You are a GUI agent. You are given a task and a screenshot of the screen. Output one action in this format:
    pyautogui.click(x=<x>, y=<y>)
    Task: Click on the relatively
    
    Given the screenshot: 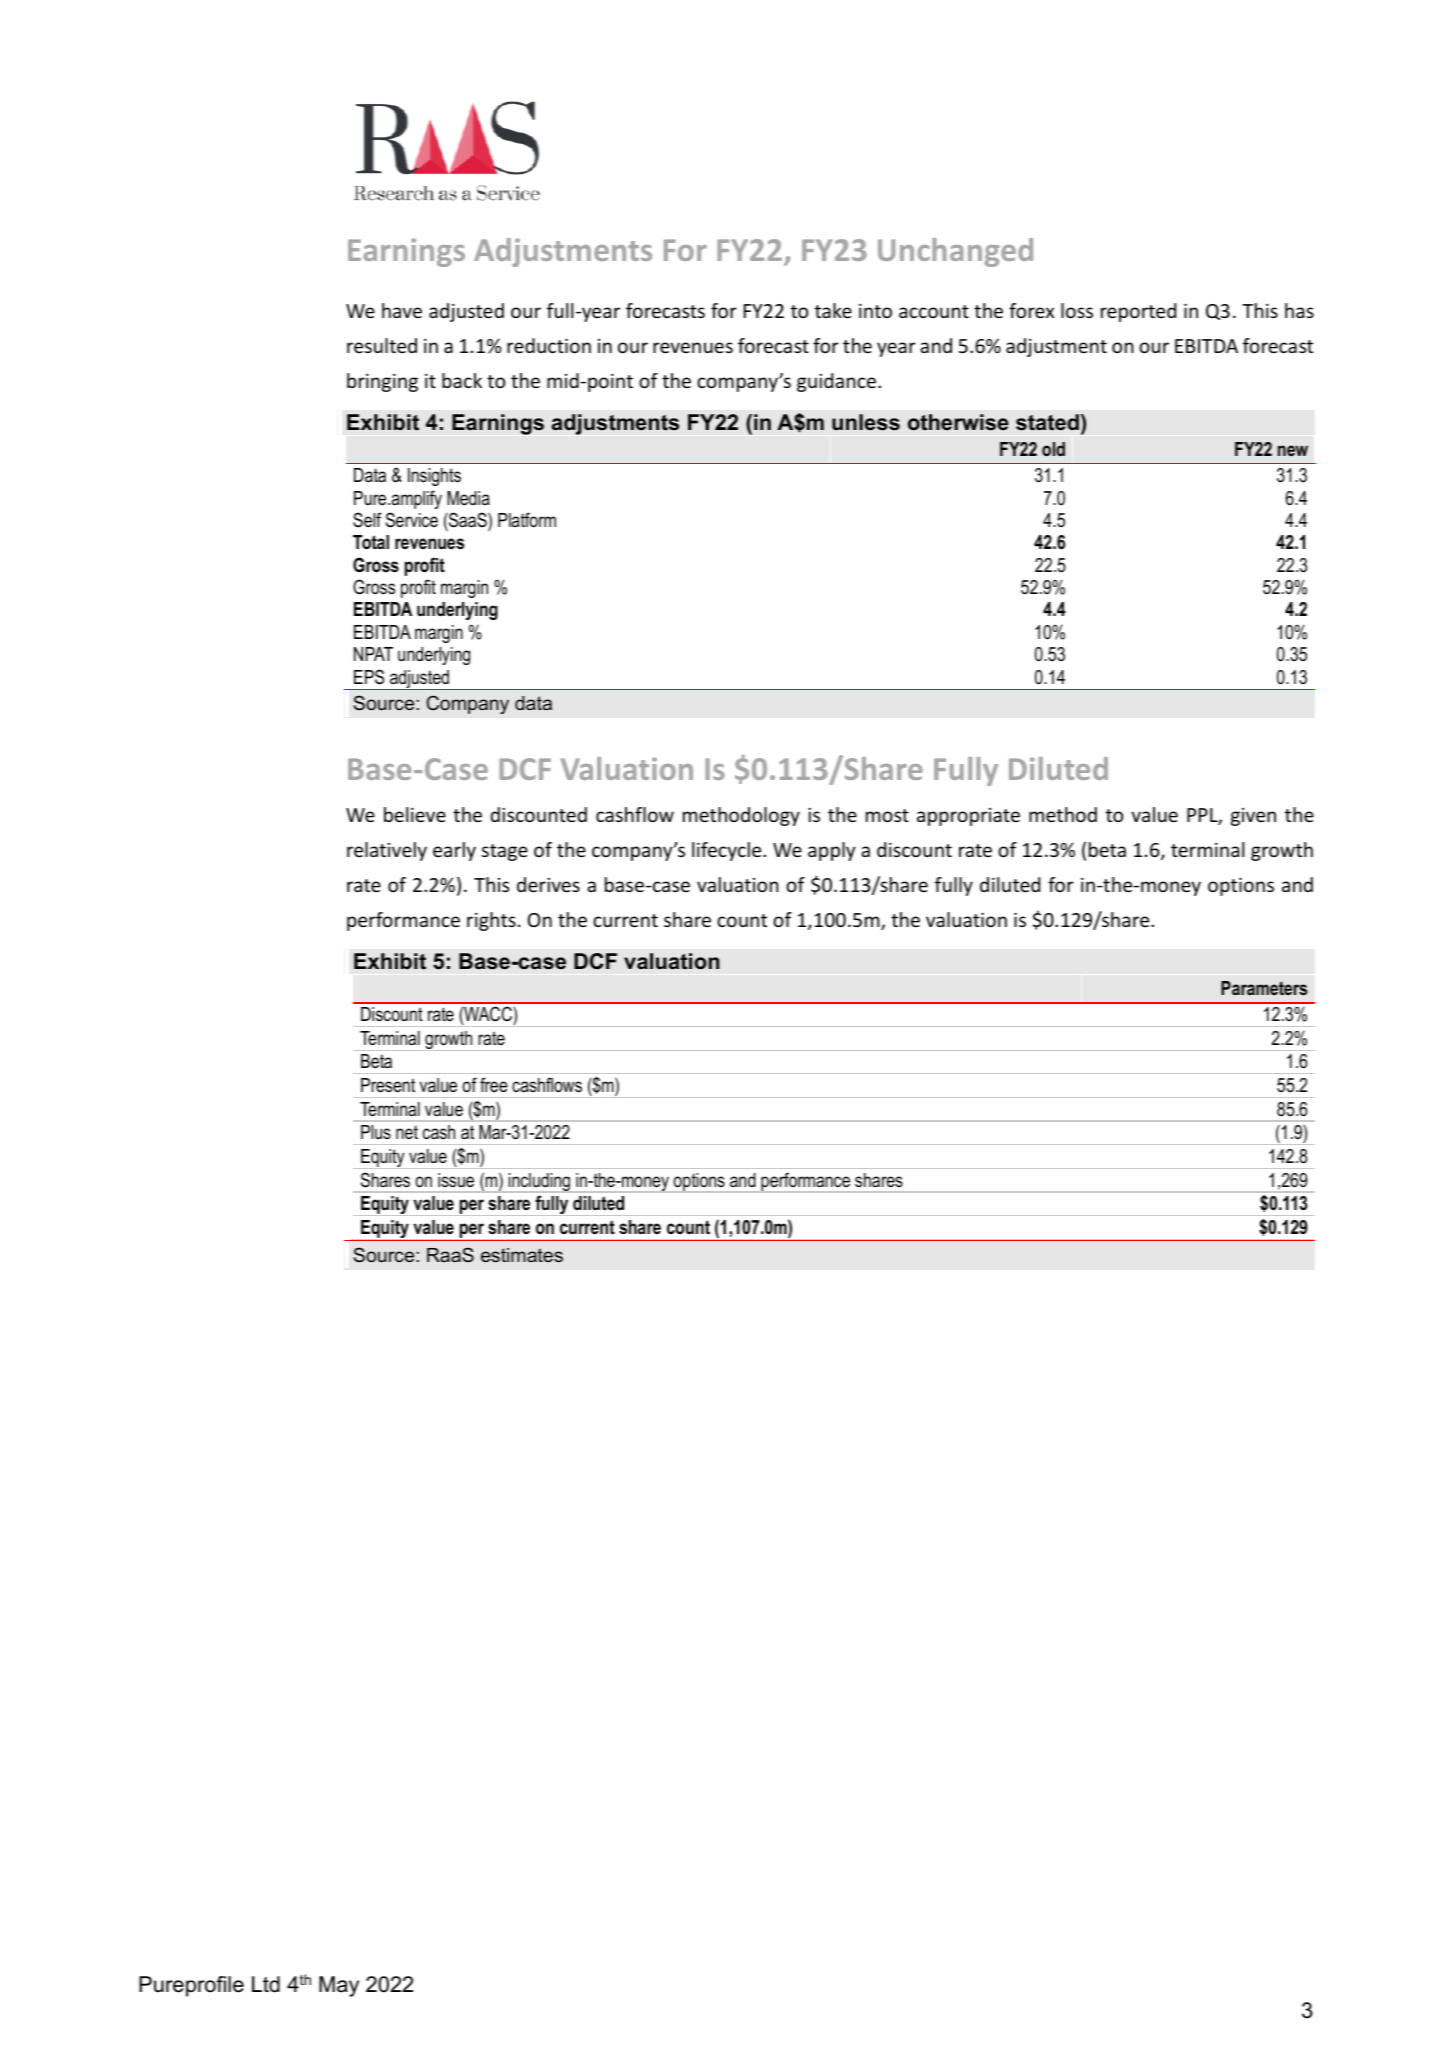 What is the action you would take?
    pyautogui.click(x=387, y=851)
